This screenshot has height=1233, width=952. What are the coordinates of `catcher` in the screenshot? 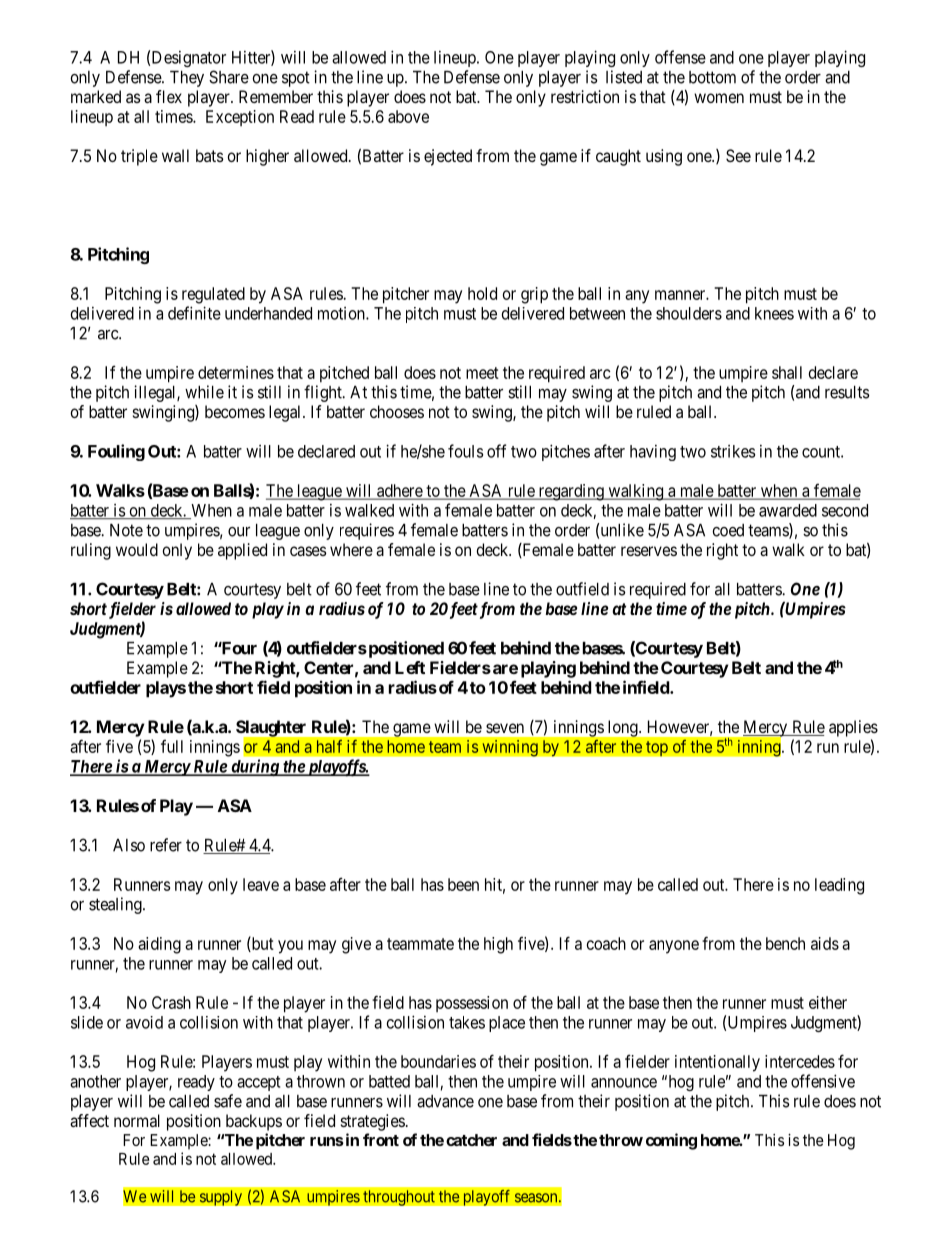 It's located at (471, 1140).
